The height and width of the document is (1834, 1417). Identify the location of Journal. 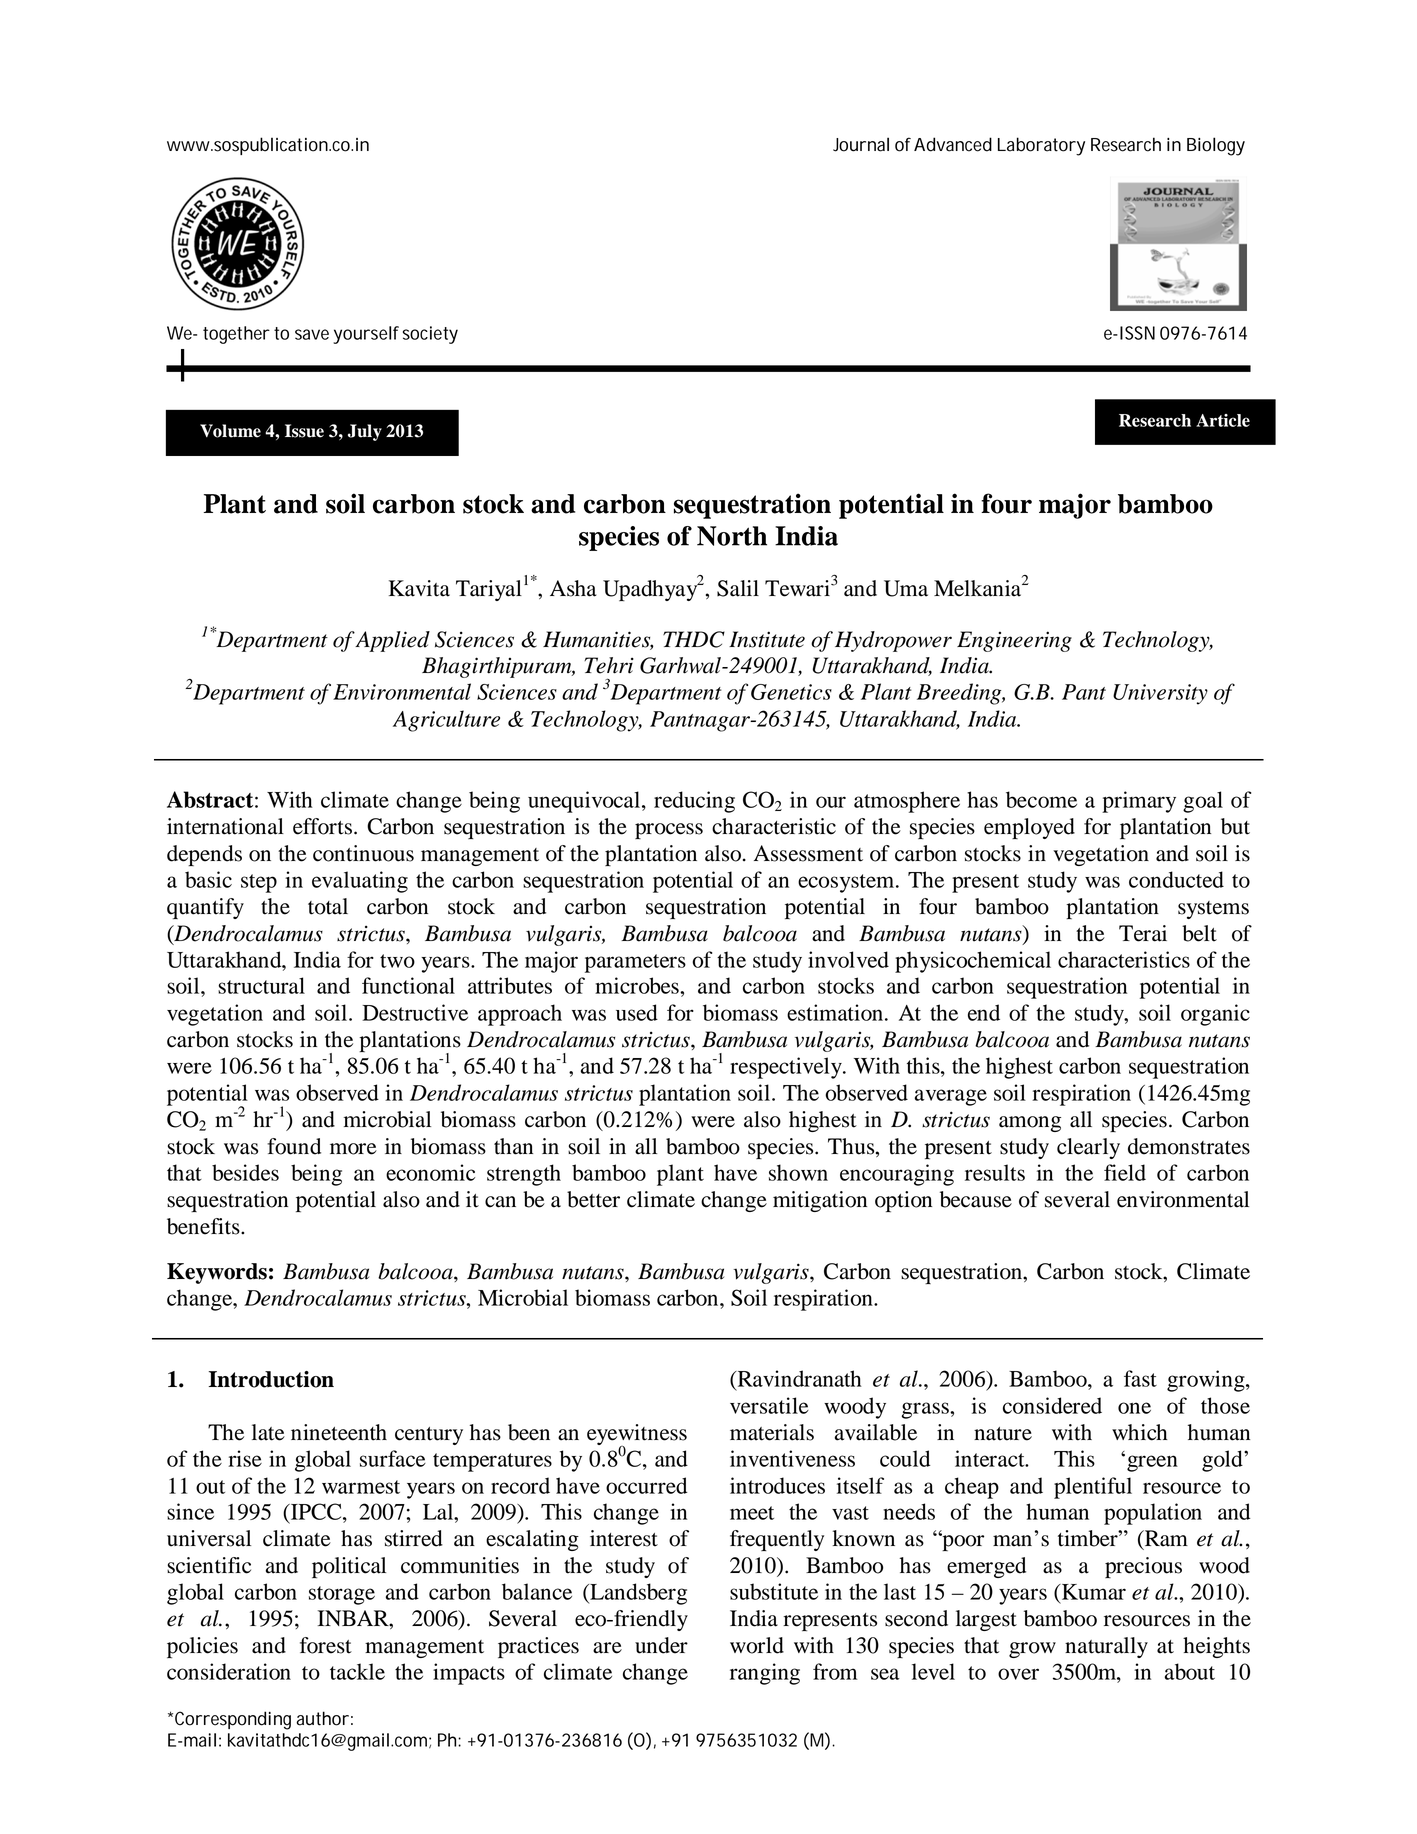
(861, 144).
